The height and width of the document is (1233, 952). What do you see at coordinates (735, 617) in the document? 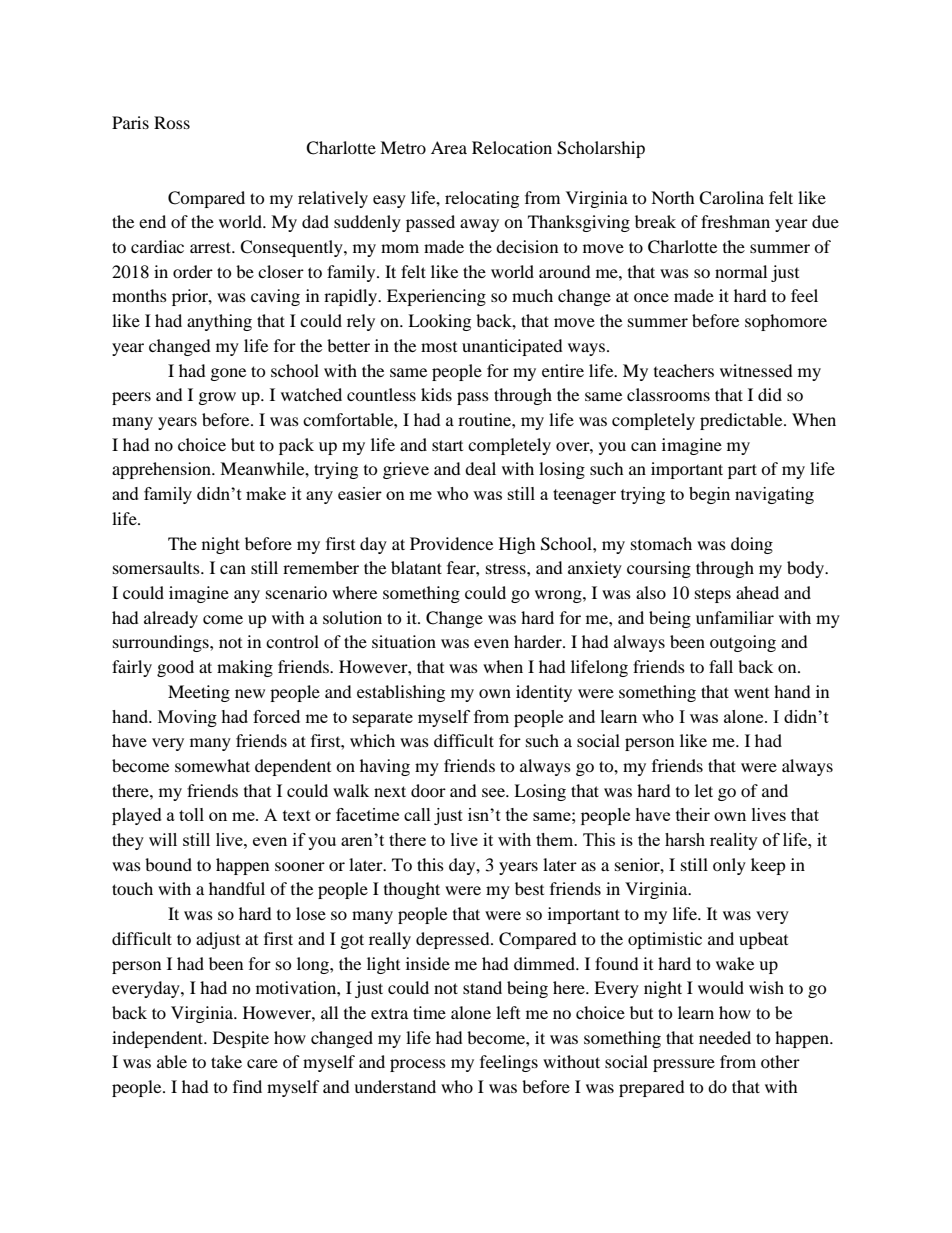
I see `unfamiliar` at bounding box center [735, 617].
